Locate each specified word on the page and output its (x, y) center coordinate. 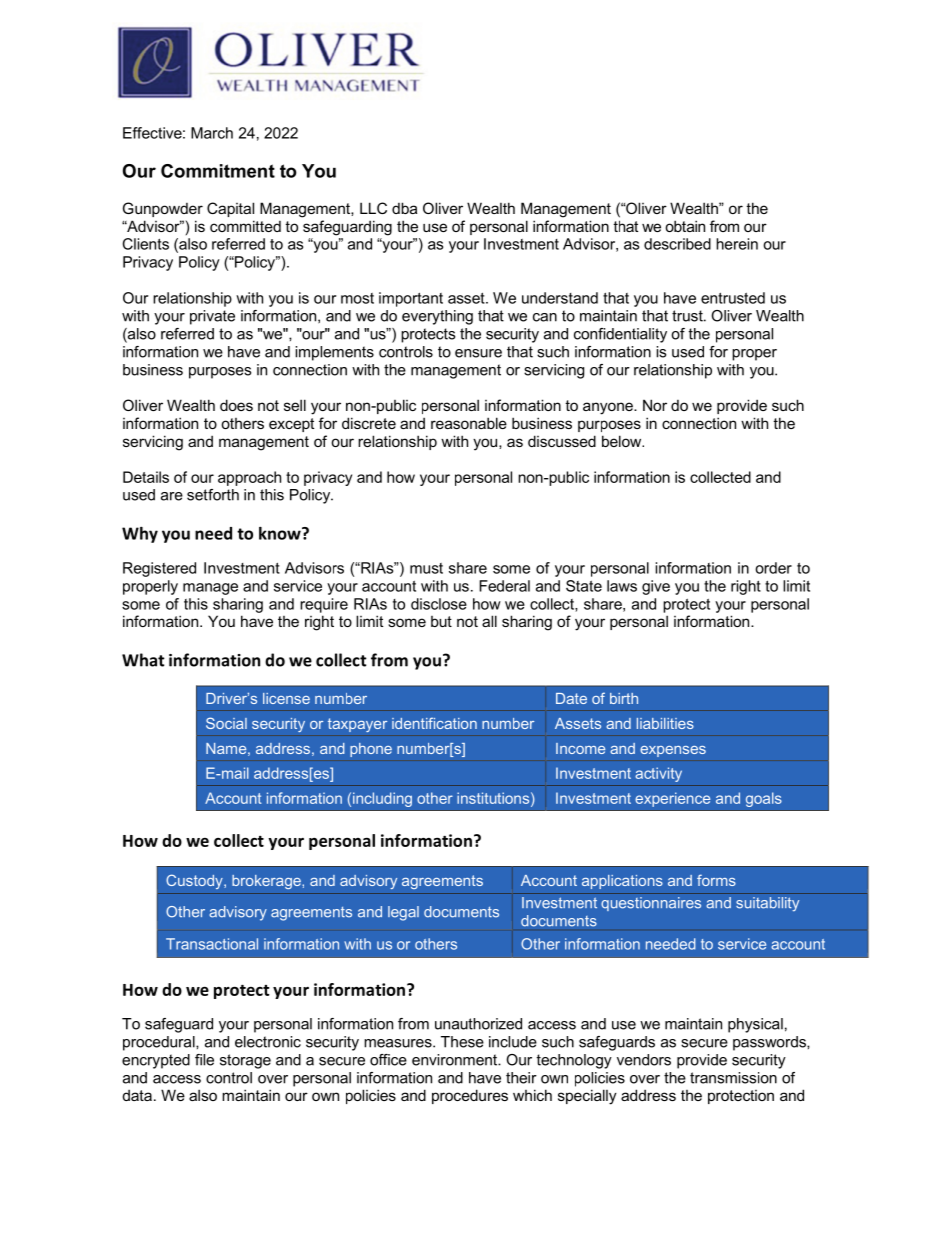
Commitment (218, 171)
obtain (685, 226)
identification (434, 723)
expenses (673, 751)
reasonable (469, 423)
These (462, 1042)
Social (226, 723)
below (623, 441)
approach (249, 478)
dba (404, 208)
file (204, 1060)
